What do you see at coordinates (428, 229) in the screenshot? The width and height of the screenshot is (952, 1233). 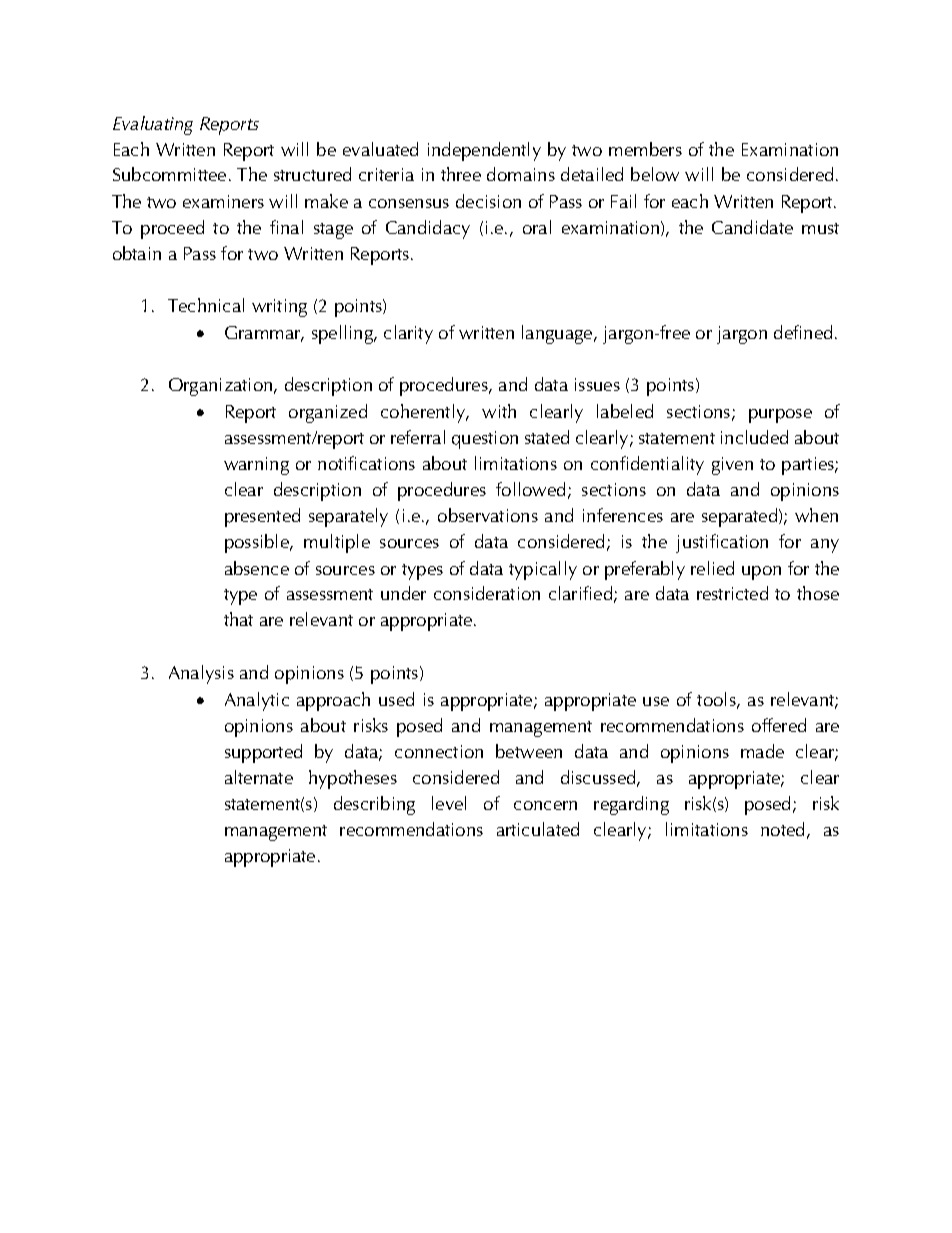 I see `Candidacy` at bounding box center [428, 229].
